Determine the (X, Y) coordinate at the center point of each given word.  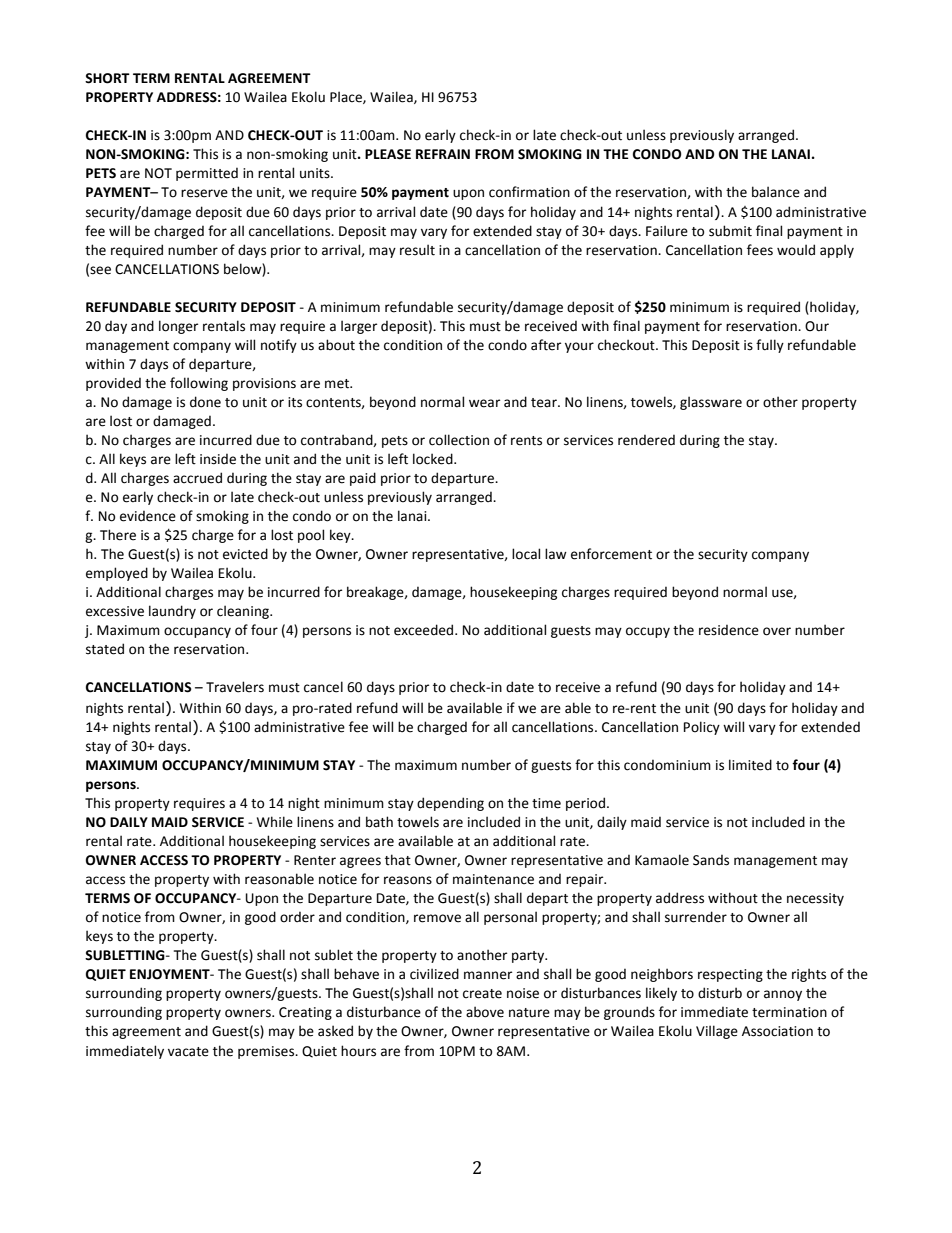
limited (750, 765)
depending (450, 804)
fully (770, 346)
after (546, 345)
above (485, 1012)
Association (777, 1031)
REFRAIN (443, 154)
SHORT (107, 78)
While (275, 822)
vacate (188, 1052)
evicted (245, 554)
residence (729, 630)
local (526, 554)
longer (178, 327)
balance (776, 192)
